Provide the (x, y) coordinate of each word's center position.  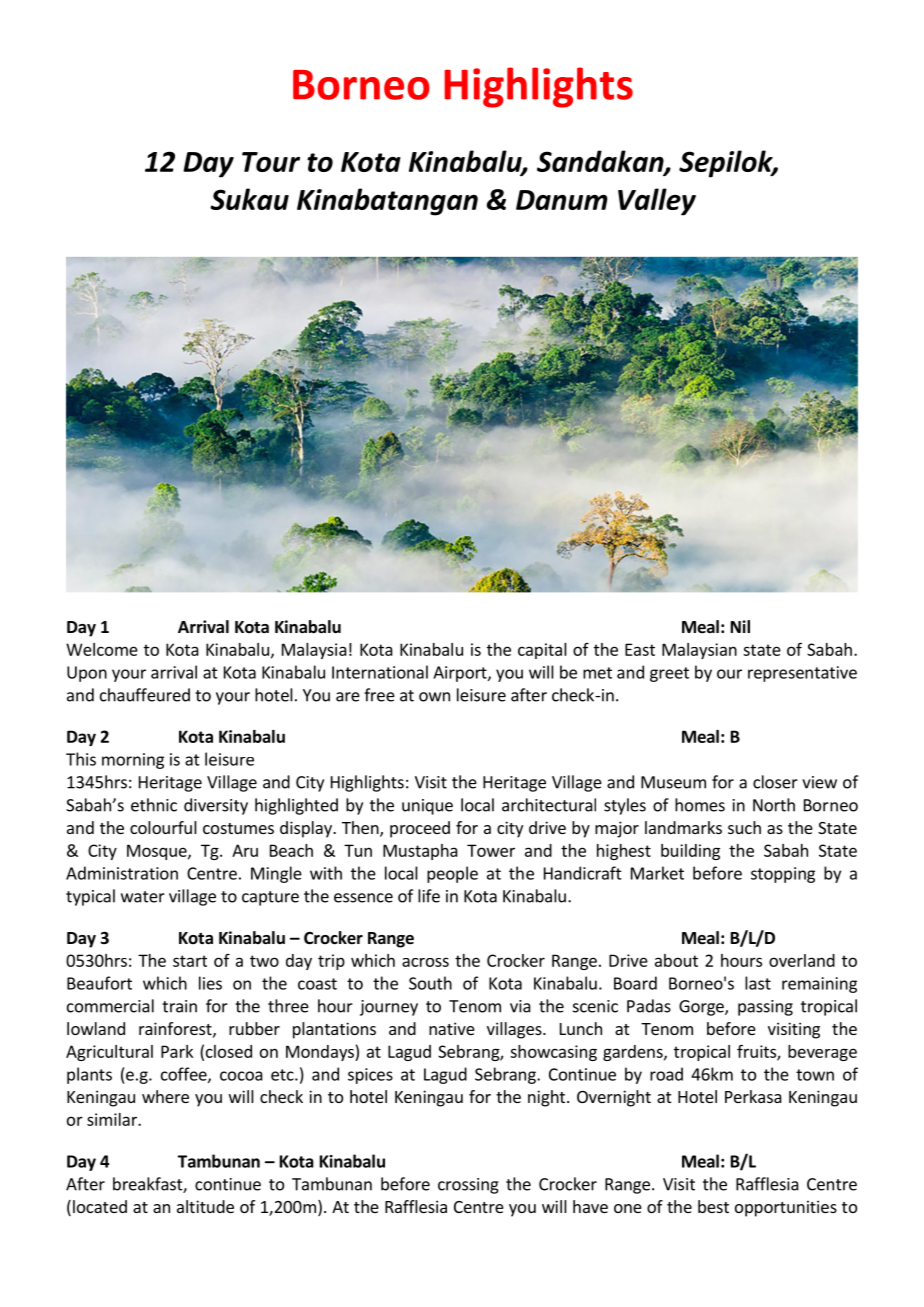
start (190, 961)
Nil (740, 626)
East (640, 649)
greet (669, 674)
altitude (205, 1206)
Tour (271, 162)
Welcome (102, 649)
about (676, 960)
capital (542, 651)
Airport (461, 674)
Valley (657, 202)
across (425, 962)
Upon (87, 674)
